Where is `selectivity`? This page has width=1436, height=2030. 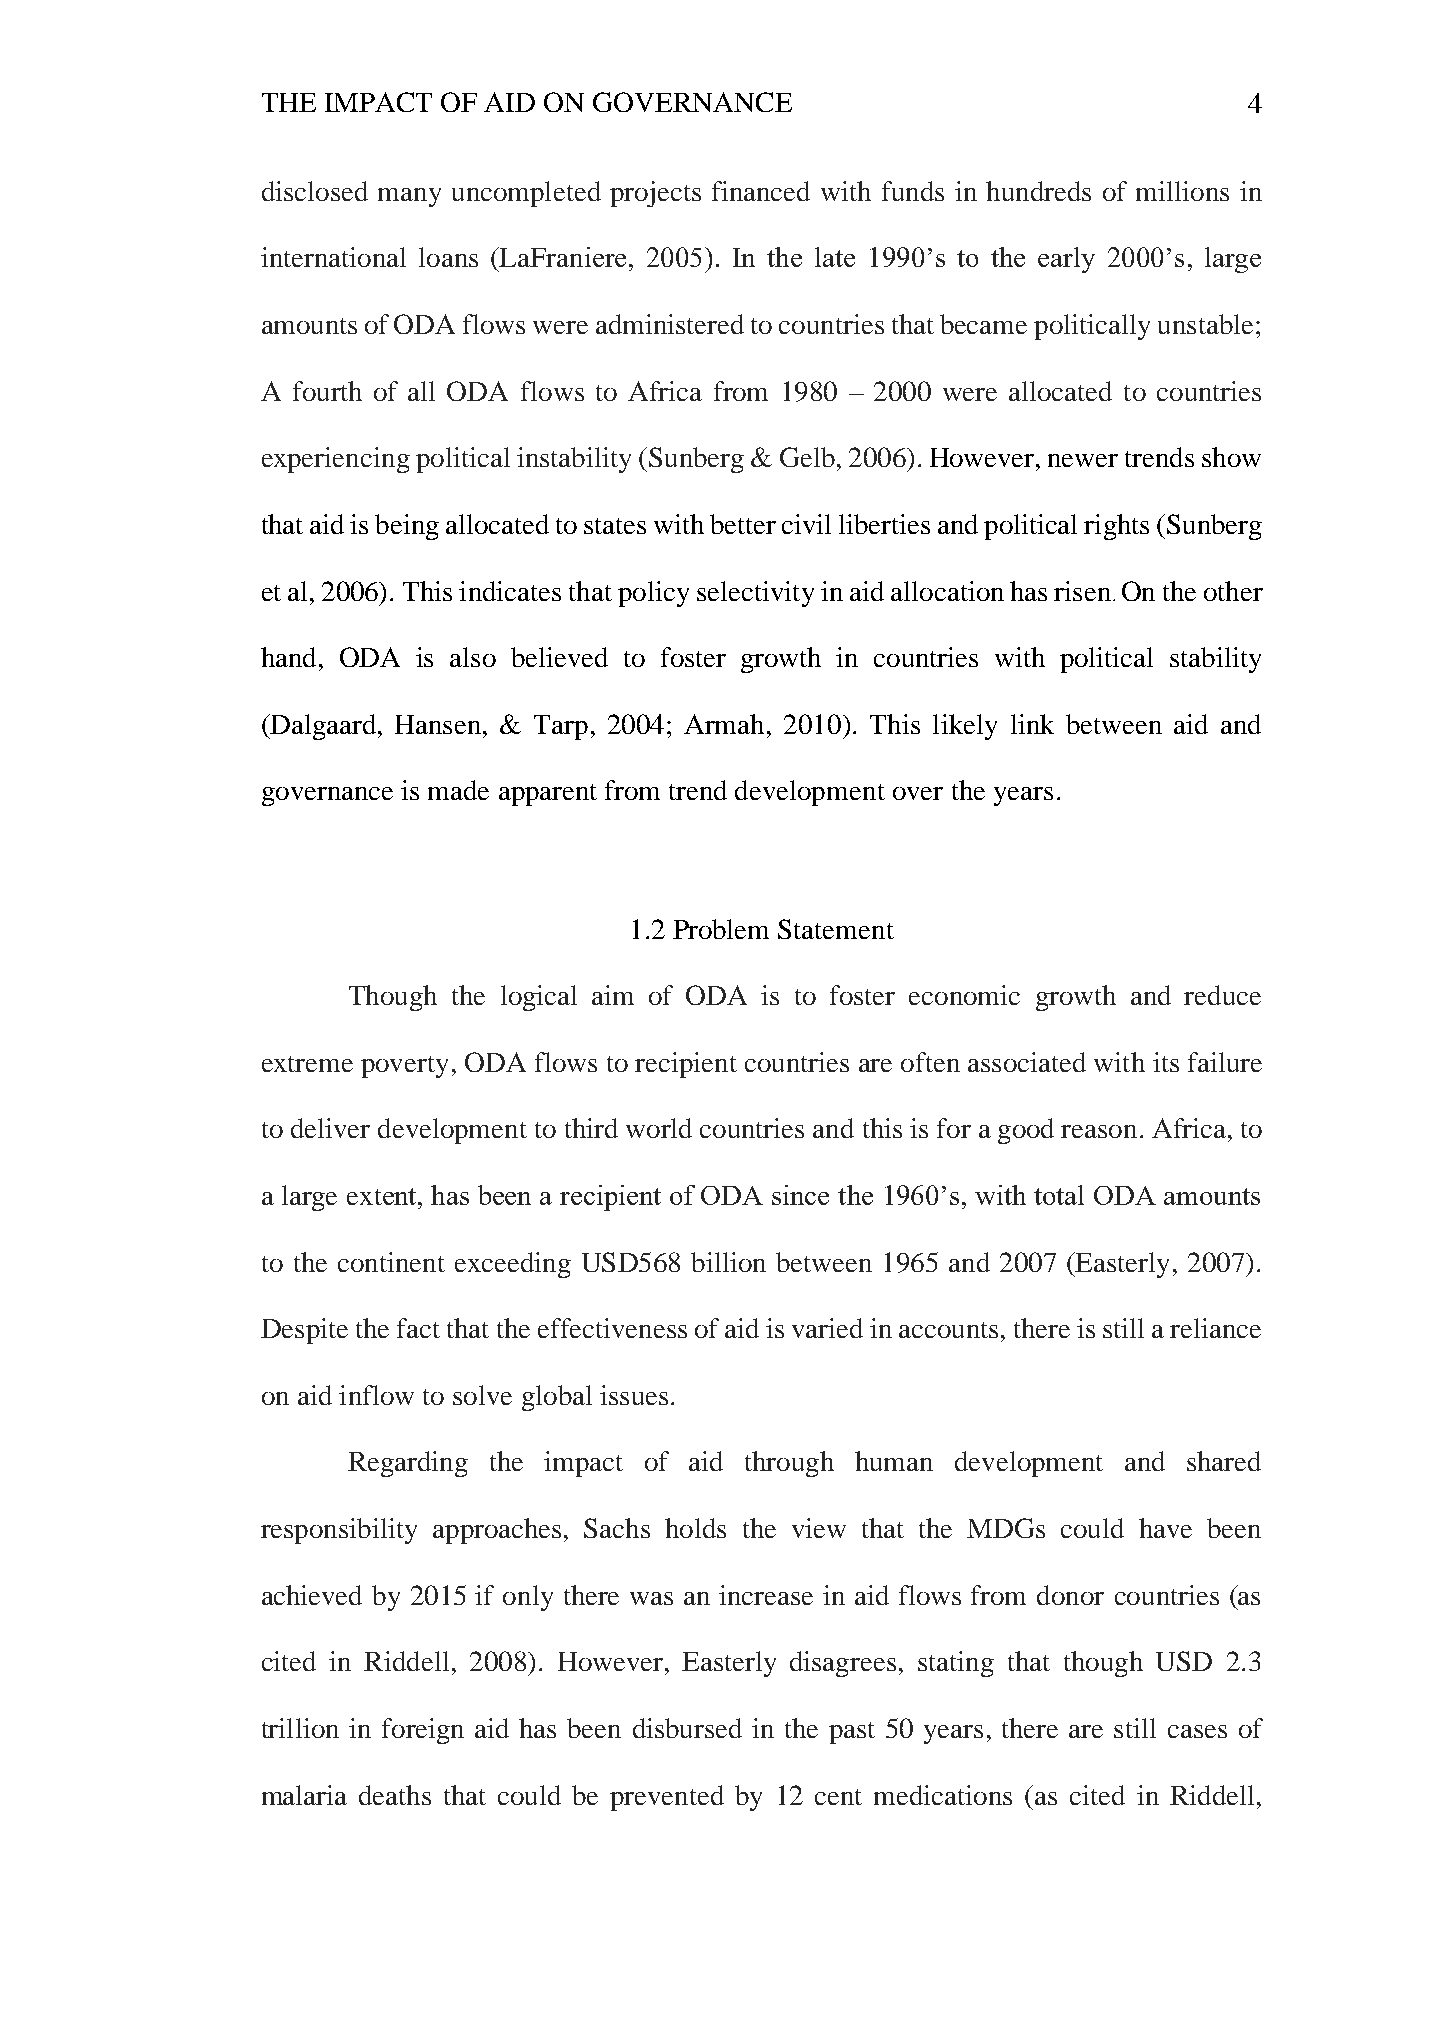
selectivity is located at coordinates (755, 594).
